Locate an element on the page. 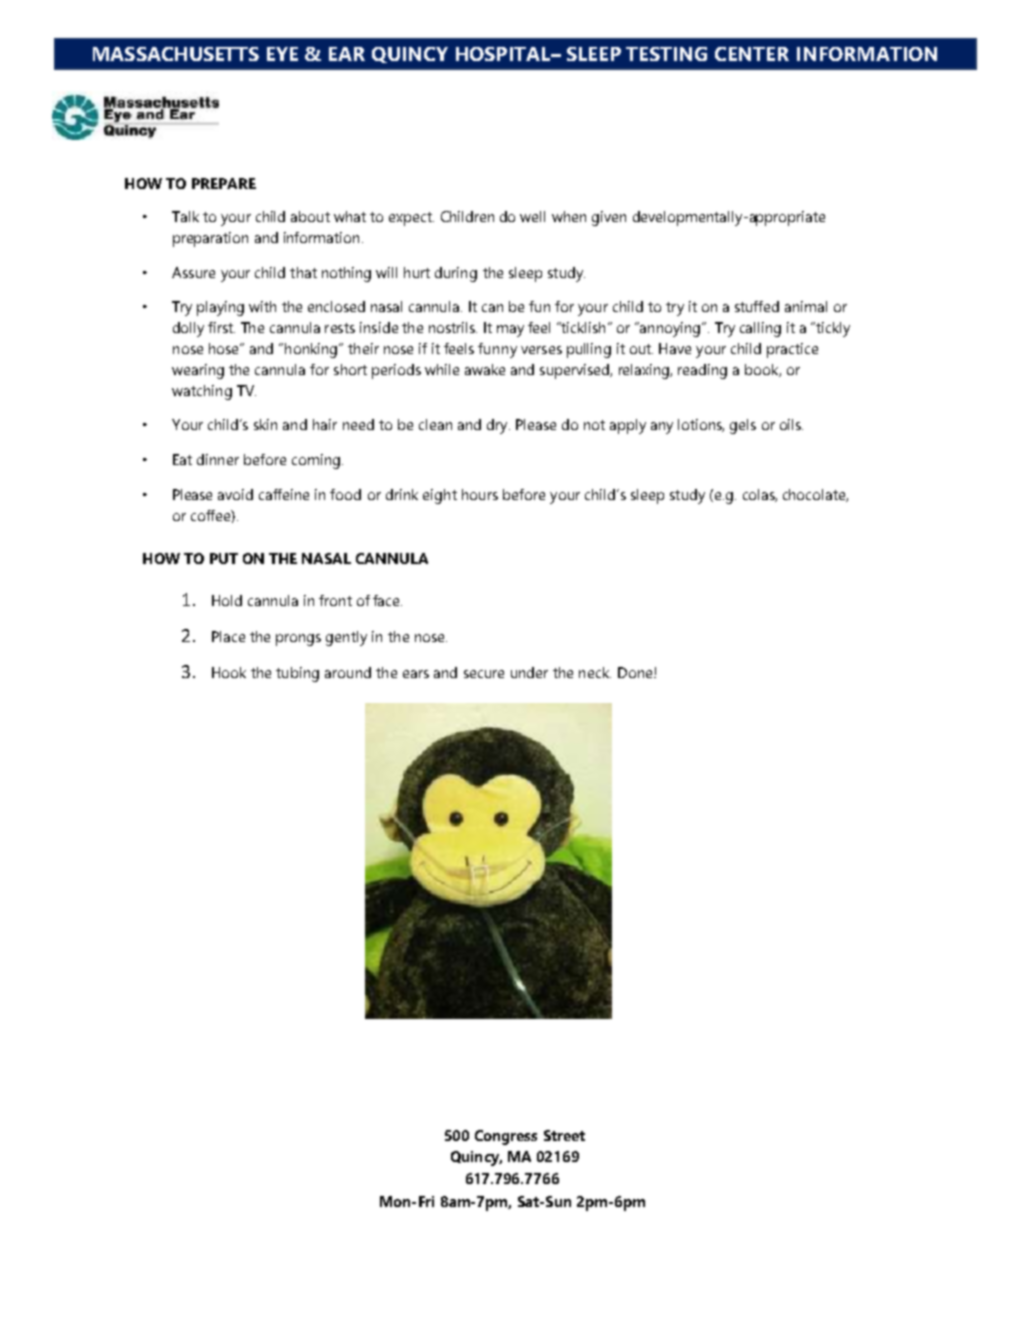  Done is located at coordinates (636, 672).
